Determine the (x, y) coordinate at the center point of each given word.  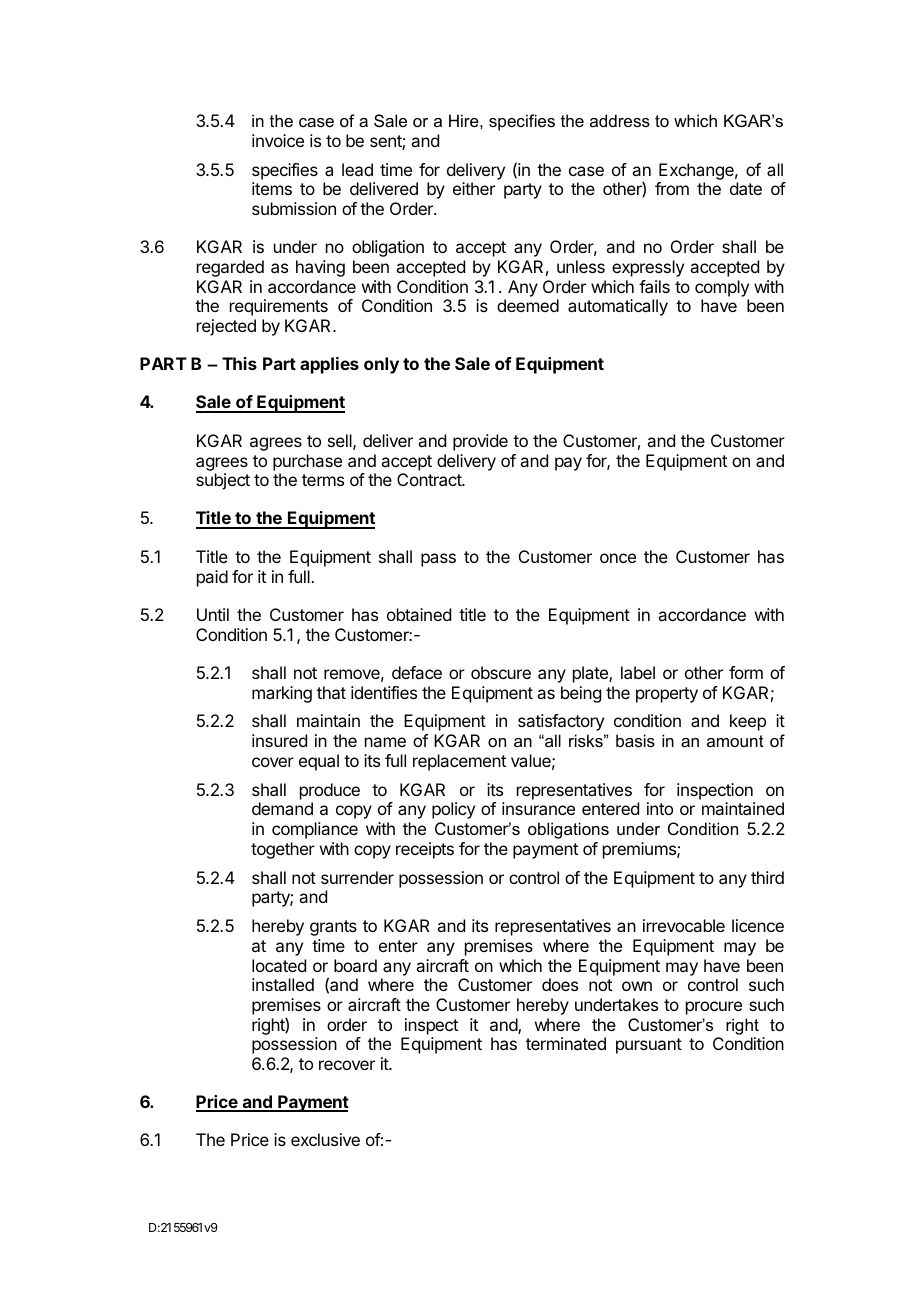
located (279, 965)
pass (438, 560)
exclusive (325, 1139)
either (474, 188)
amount (735, 741)
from (672, 188)
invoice (278, 140)
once (618, 558)
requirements (279, 307)
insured (279, 740)
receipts (425, 850)
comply (722, 288)
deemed (528, 305)
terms (323, 480)
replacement (459, 762)
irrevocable (684, 925)
